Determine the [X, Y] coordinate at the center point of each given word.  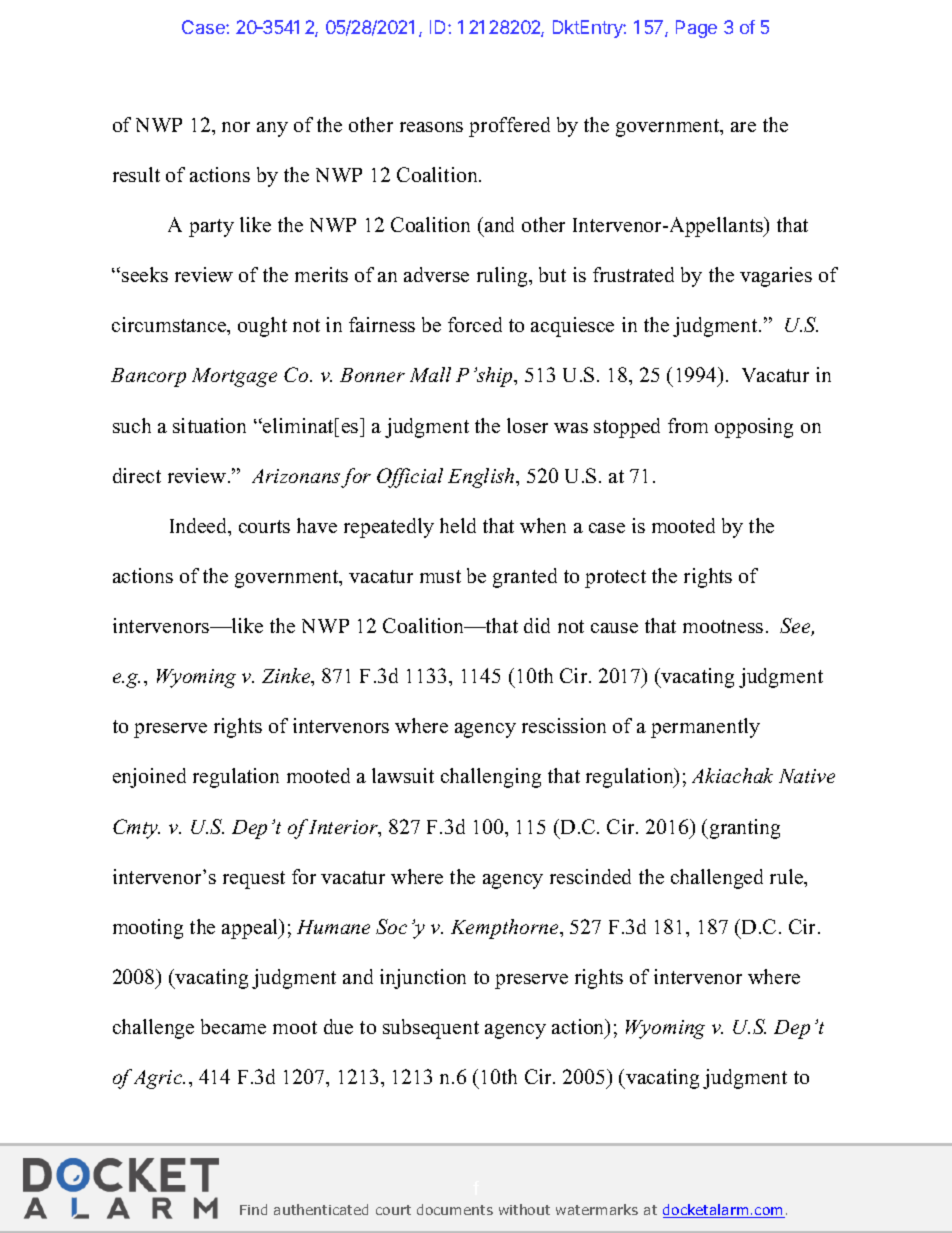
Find [253, 1209]
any [272, 129]
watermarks [597, 1209]
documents [455, 1209]
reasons [431, 127]
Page [696, 29]
